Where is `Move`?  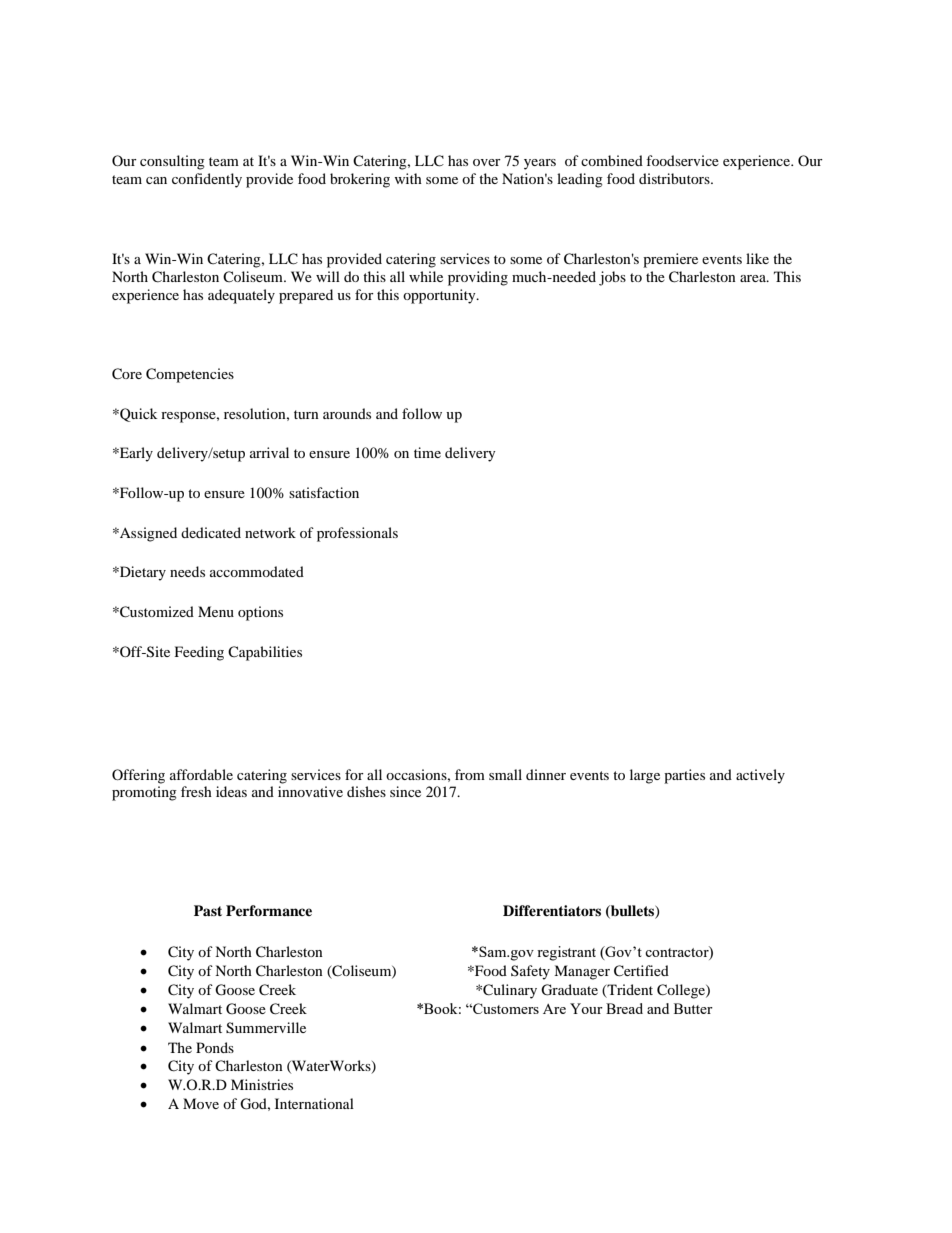 Move is located at coordinates (201, 1103).
